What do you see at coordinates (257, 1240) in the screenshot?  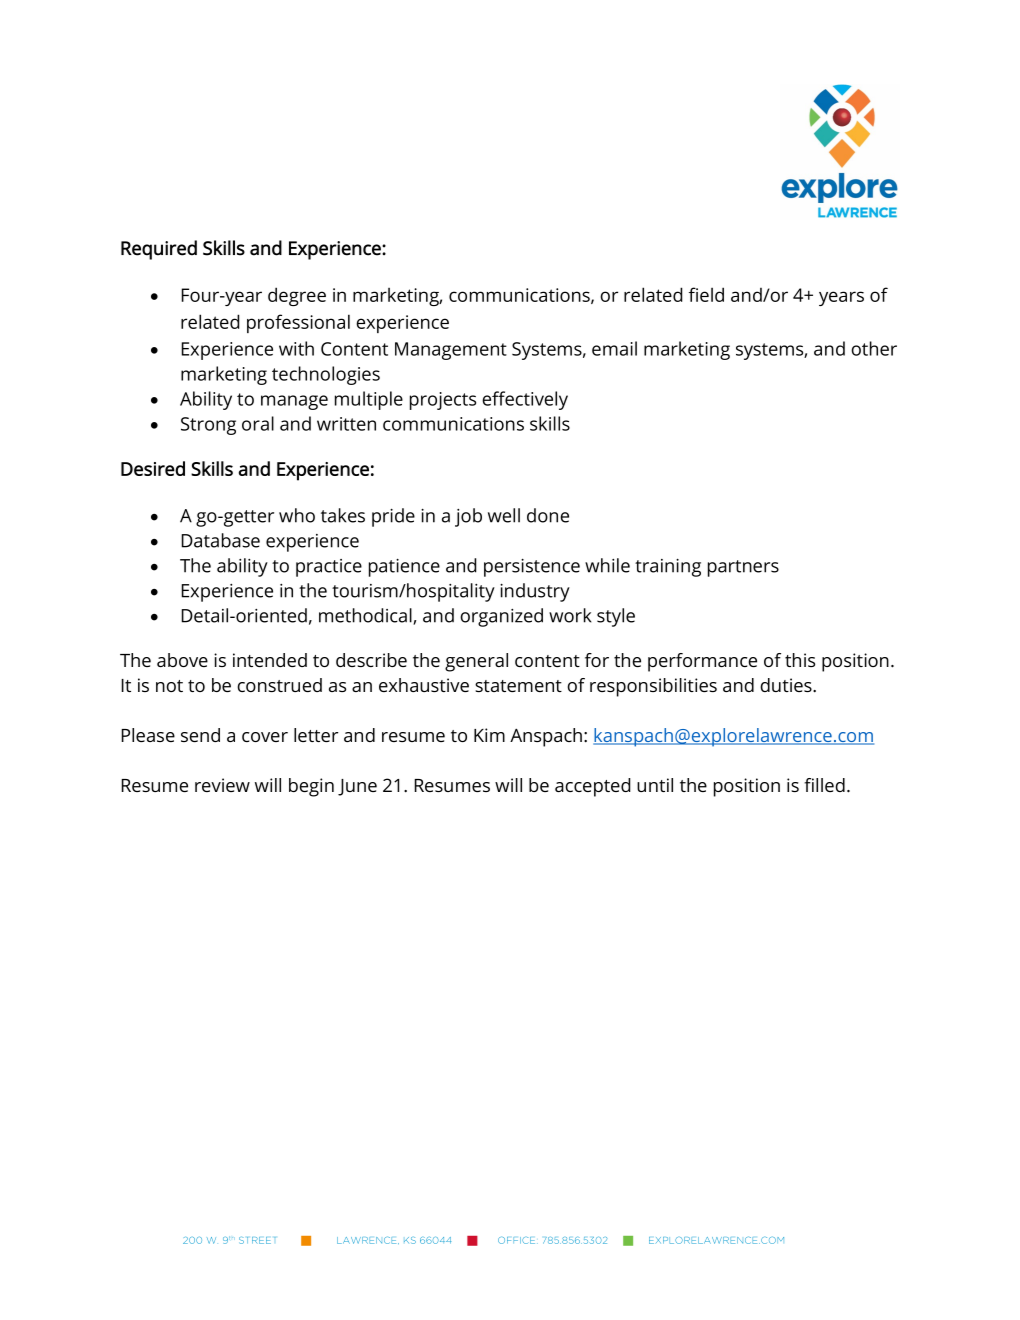 I see `STREET` at bounding box center [257, 1240].
